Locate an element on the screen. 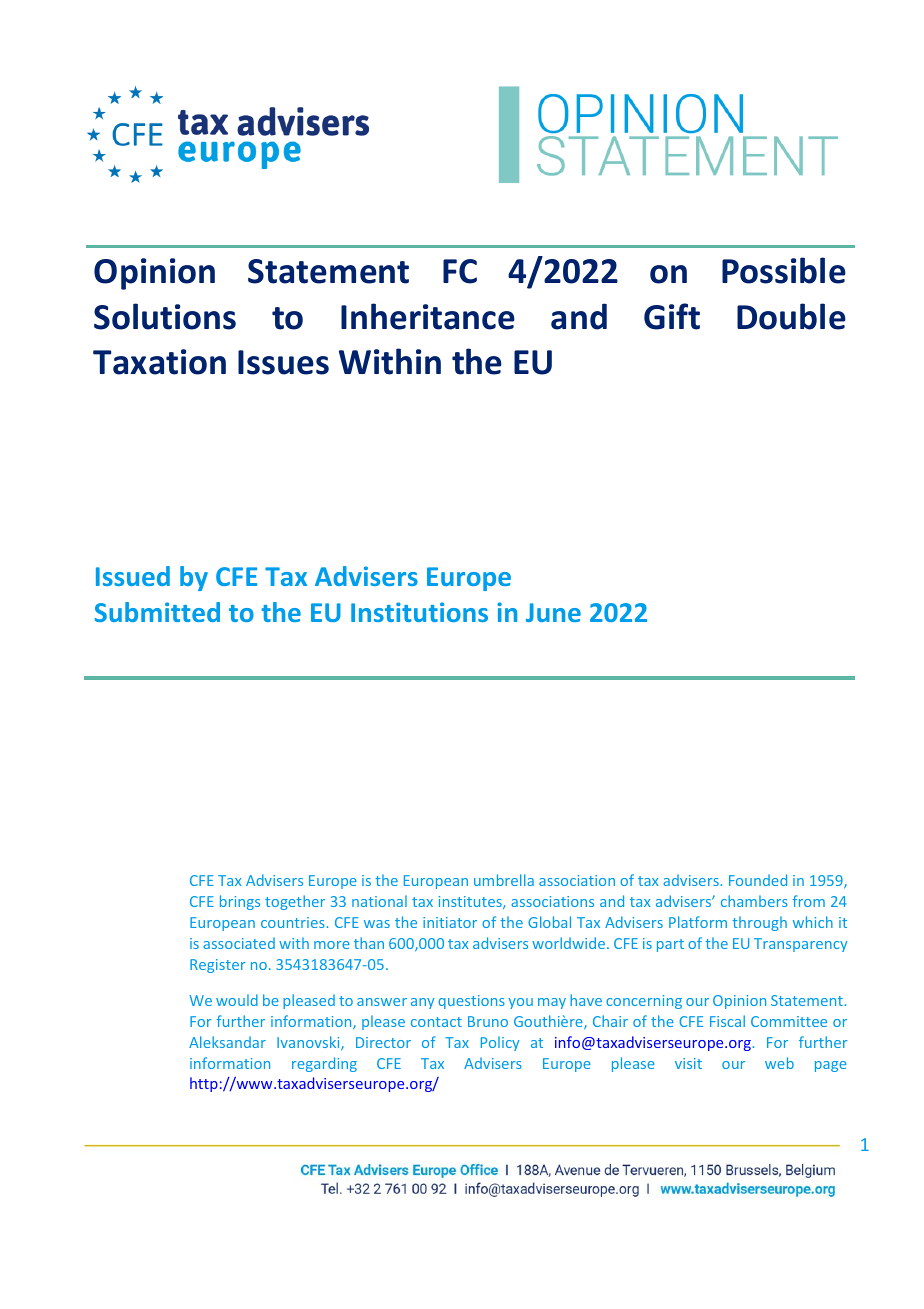 This screenshot has width=924, height=1309. June is located at coordinates (553, 612).
